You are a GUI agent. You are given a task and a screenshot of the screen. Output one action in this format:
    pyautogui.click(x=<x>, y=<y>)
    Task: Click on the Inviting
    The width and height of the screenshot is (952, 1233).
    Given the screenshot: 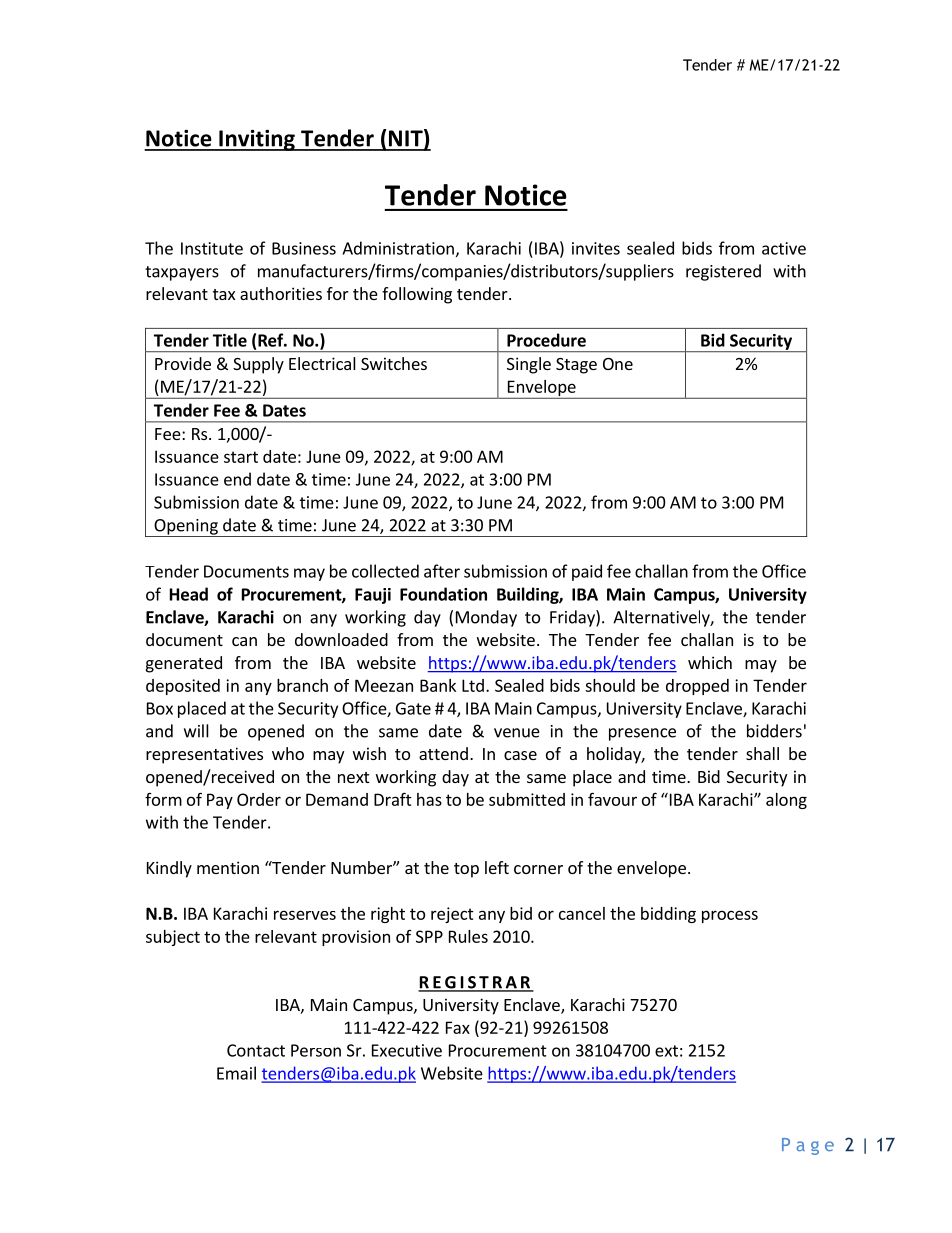 What is the action you would take?
    pyautogui.click(x=257, y=140)
